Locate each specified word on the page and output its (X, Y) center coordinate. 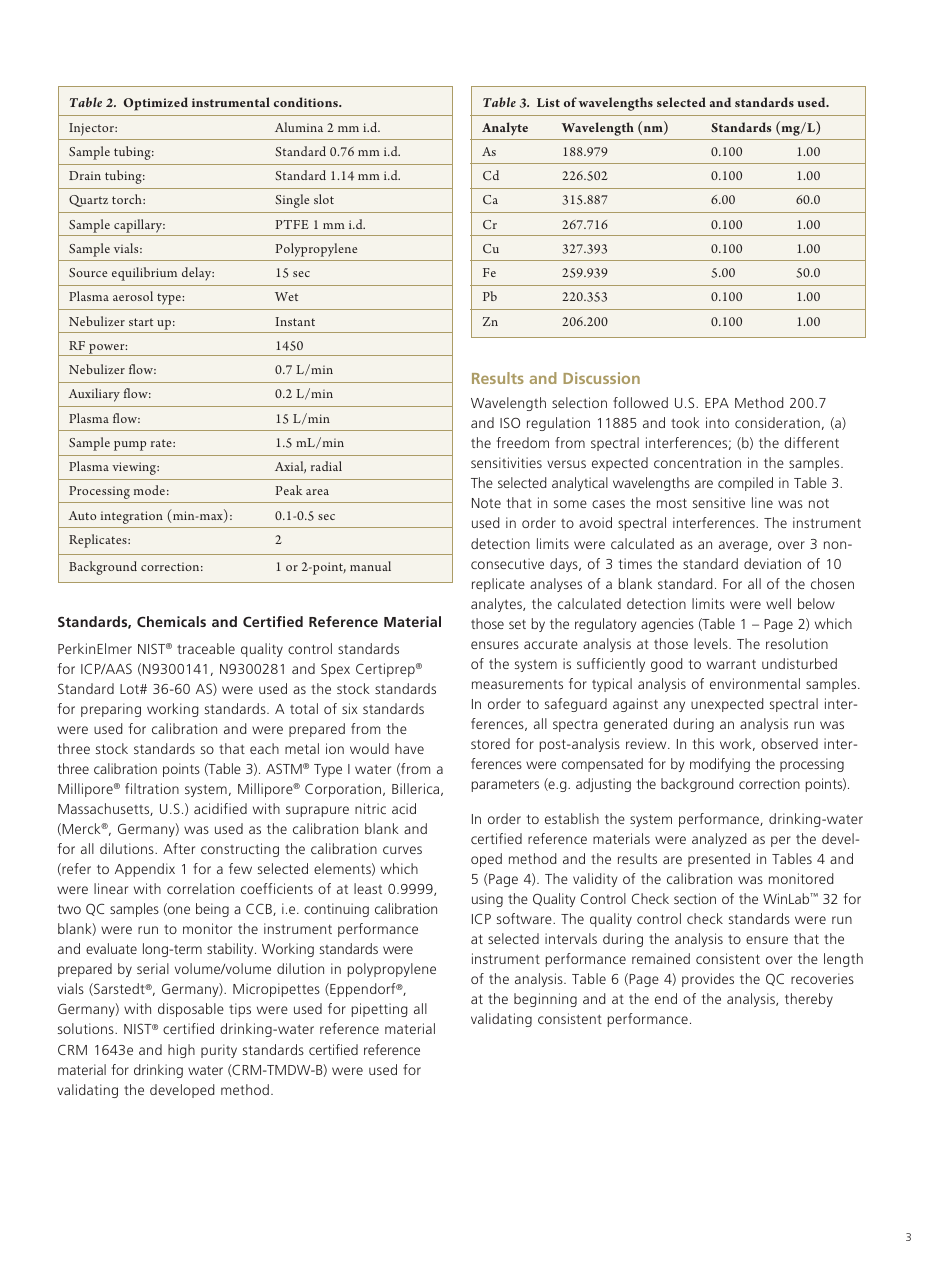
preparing (111, 710)
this (703, 743)
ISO (510, 422)
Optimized (155, 104)
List (548, 102)
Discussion (601, 378)
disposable (191, 1010)
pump (130, 446)
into (717, 422)
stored (490, 743)
